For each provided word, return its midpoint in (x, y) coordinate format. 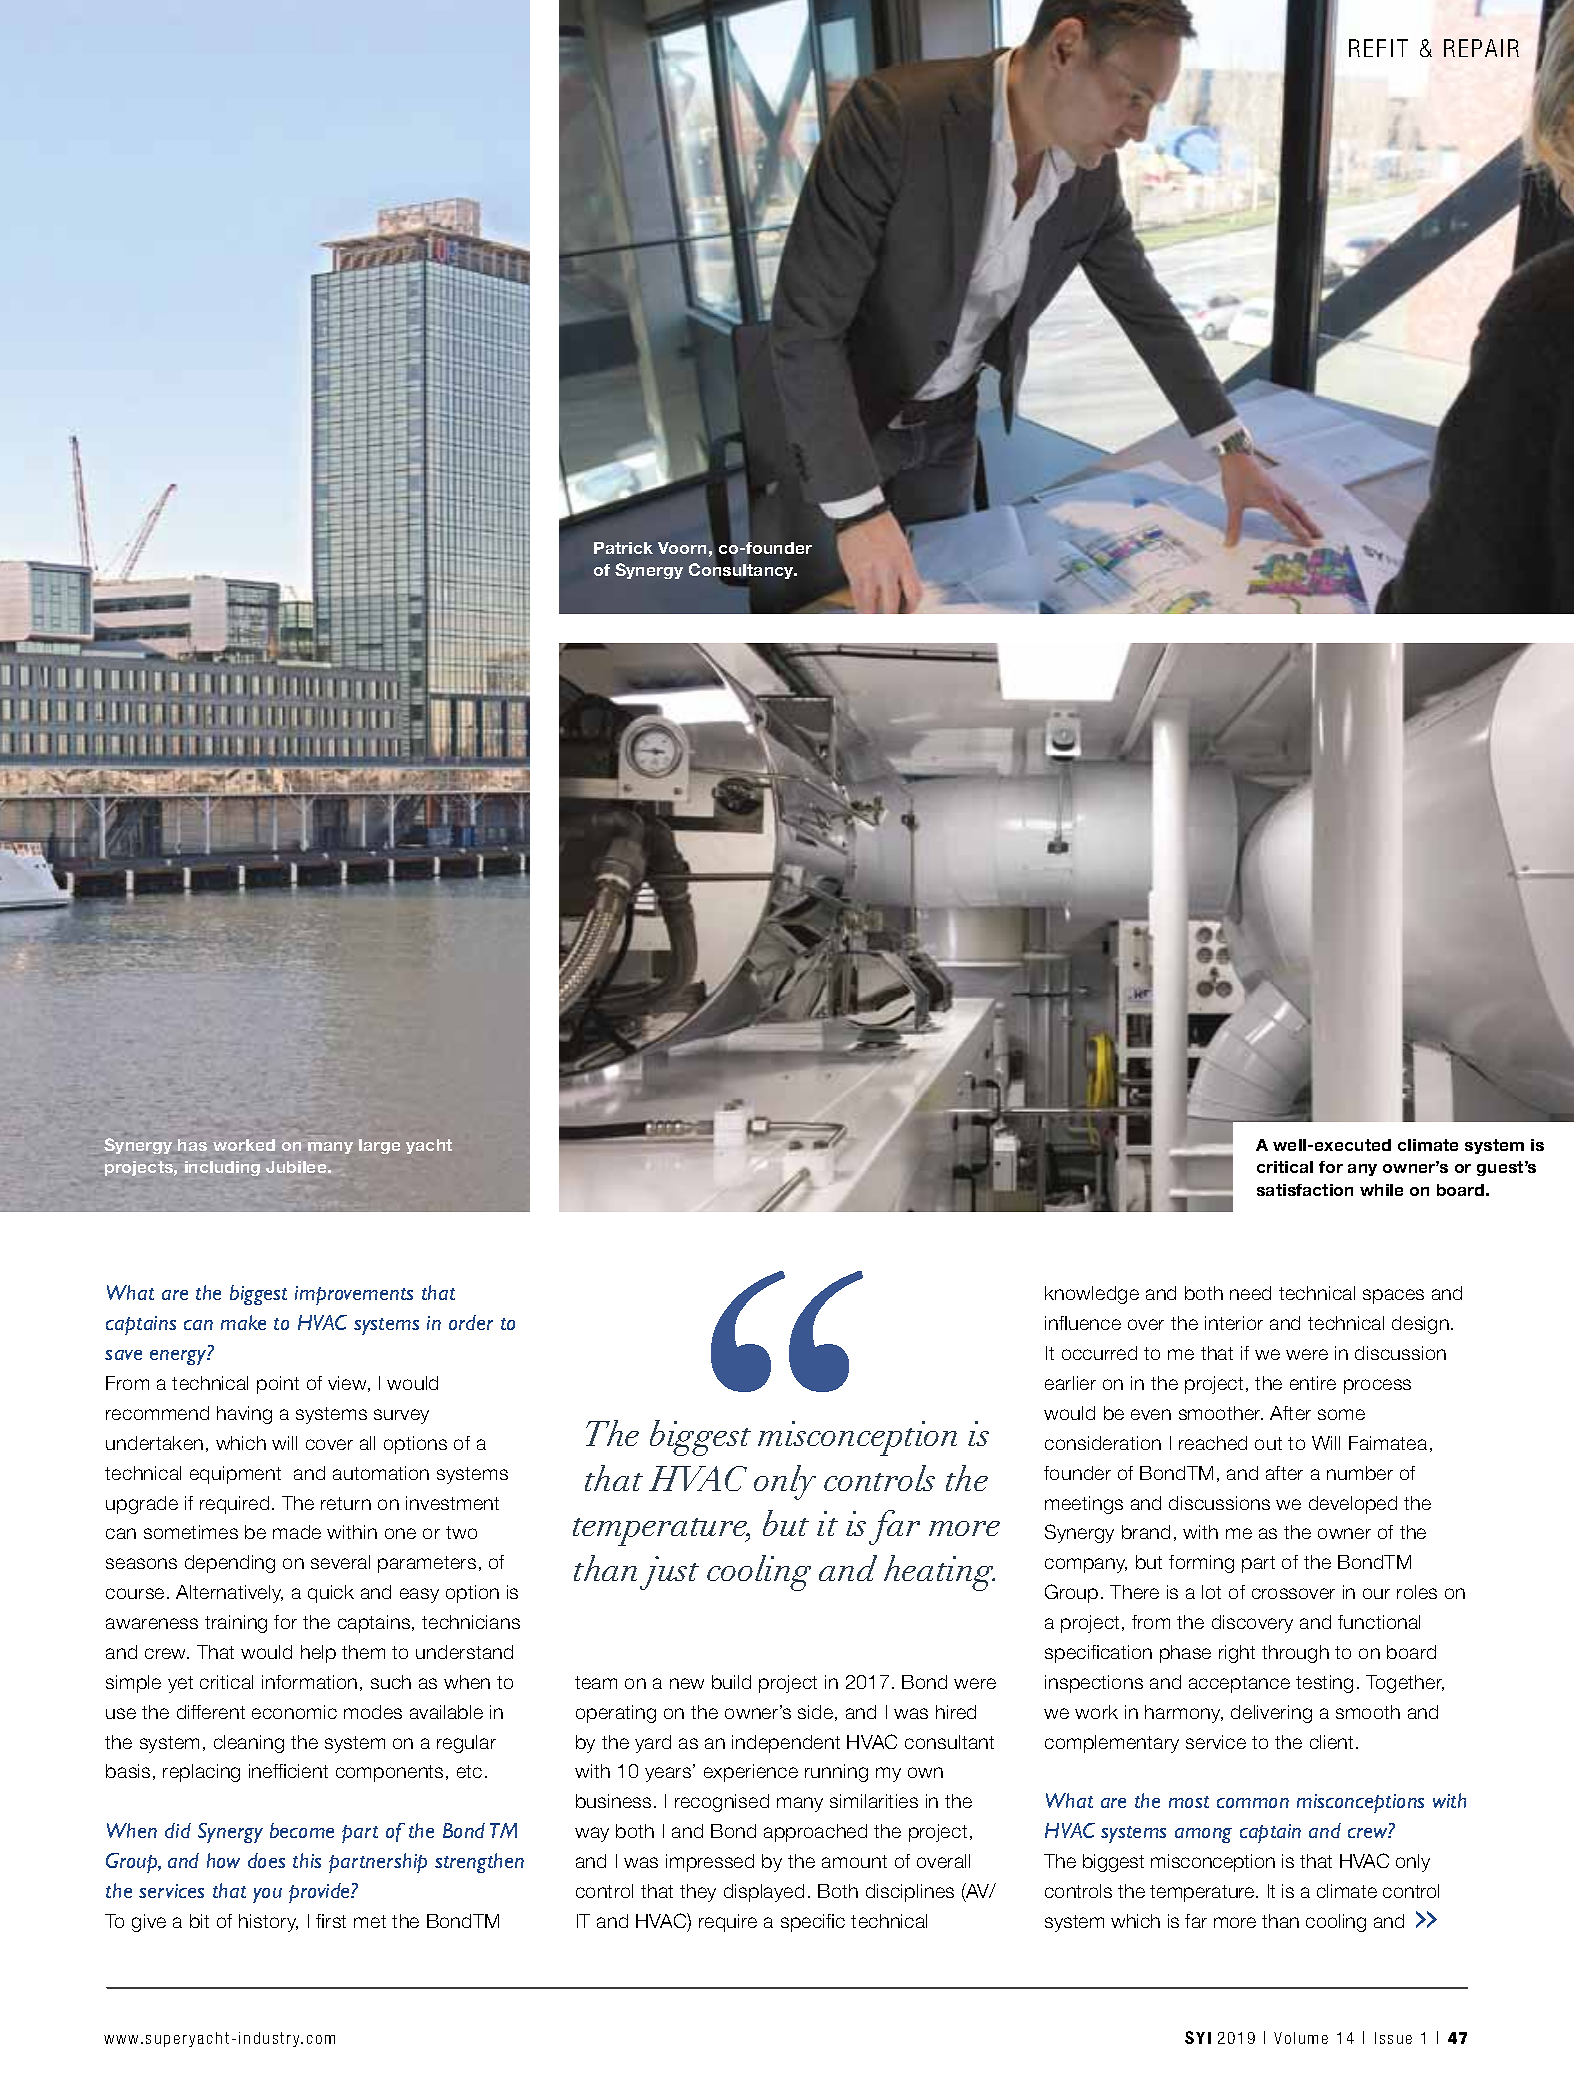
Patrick (623, 548)
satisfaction (1305, 1190)
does (266, 1860)
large (379, 1146)
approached (815, 1833)
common (1253, 1803)
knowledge (1092, 1295)
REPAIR (1481, 48)
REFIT (1378, 48)
